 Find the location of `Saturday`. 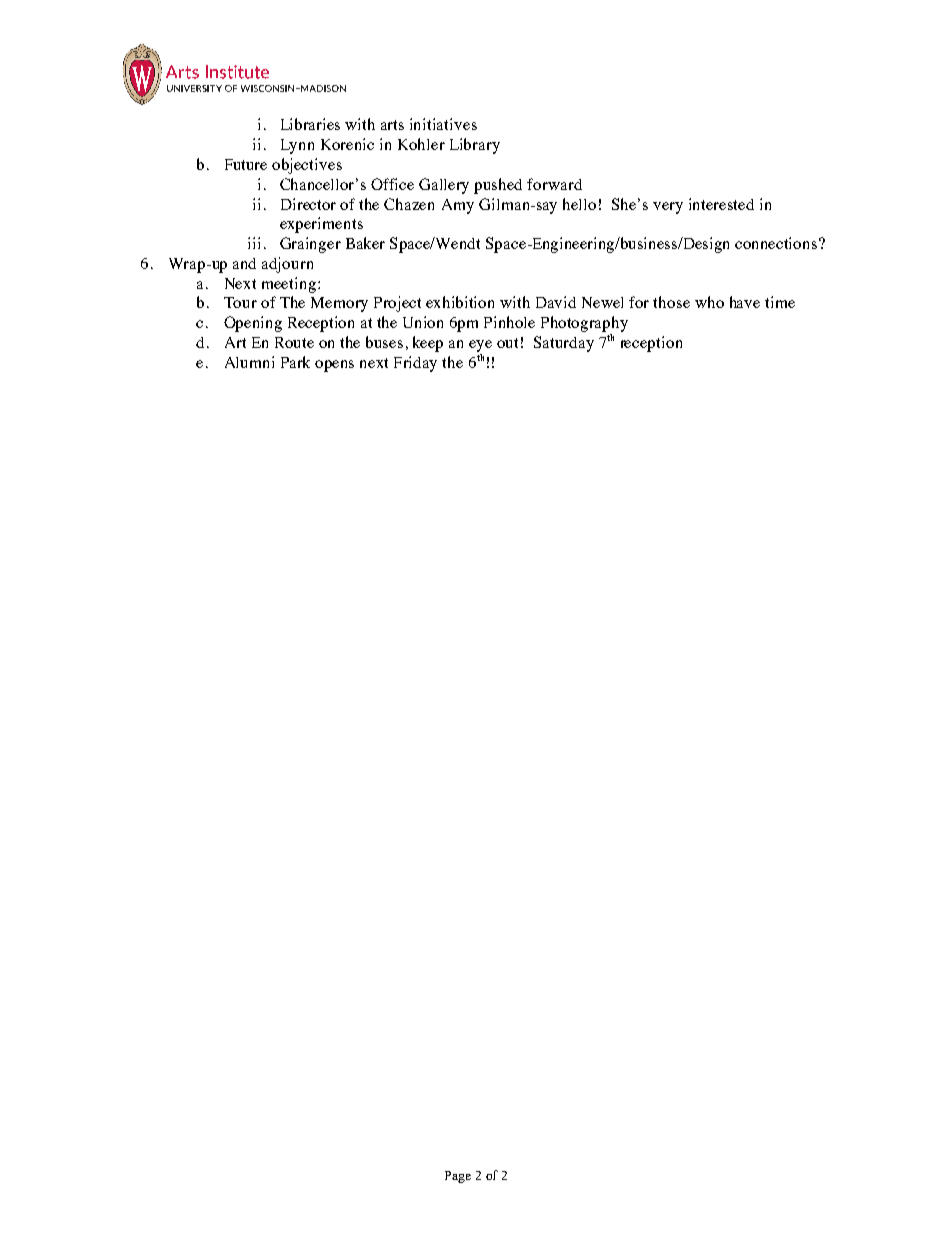

Saturday is located at coordinates (564, 344).
